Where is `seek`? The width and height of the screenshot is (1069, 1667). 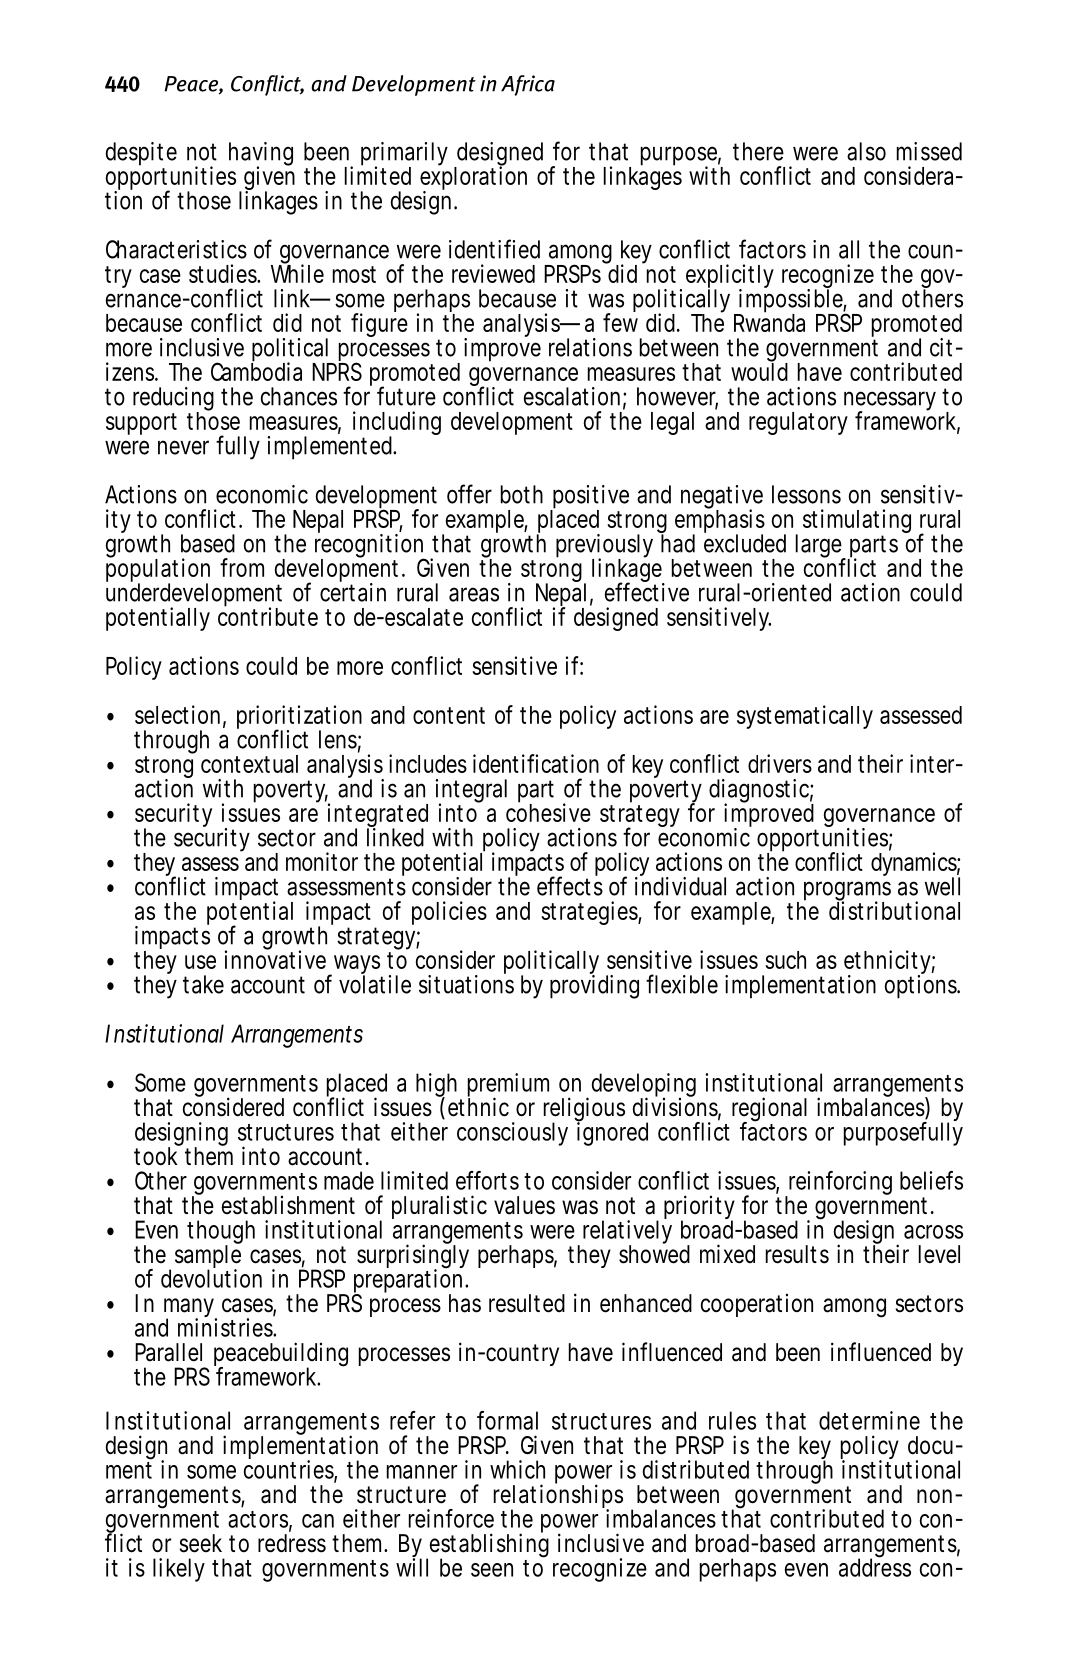
seek is located at coordinates (200, 1543).
